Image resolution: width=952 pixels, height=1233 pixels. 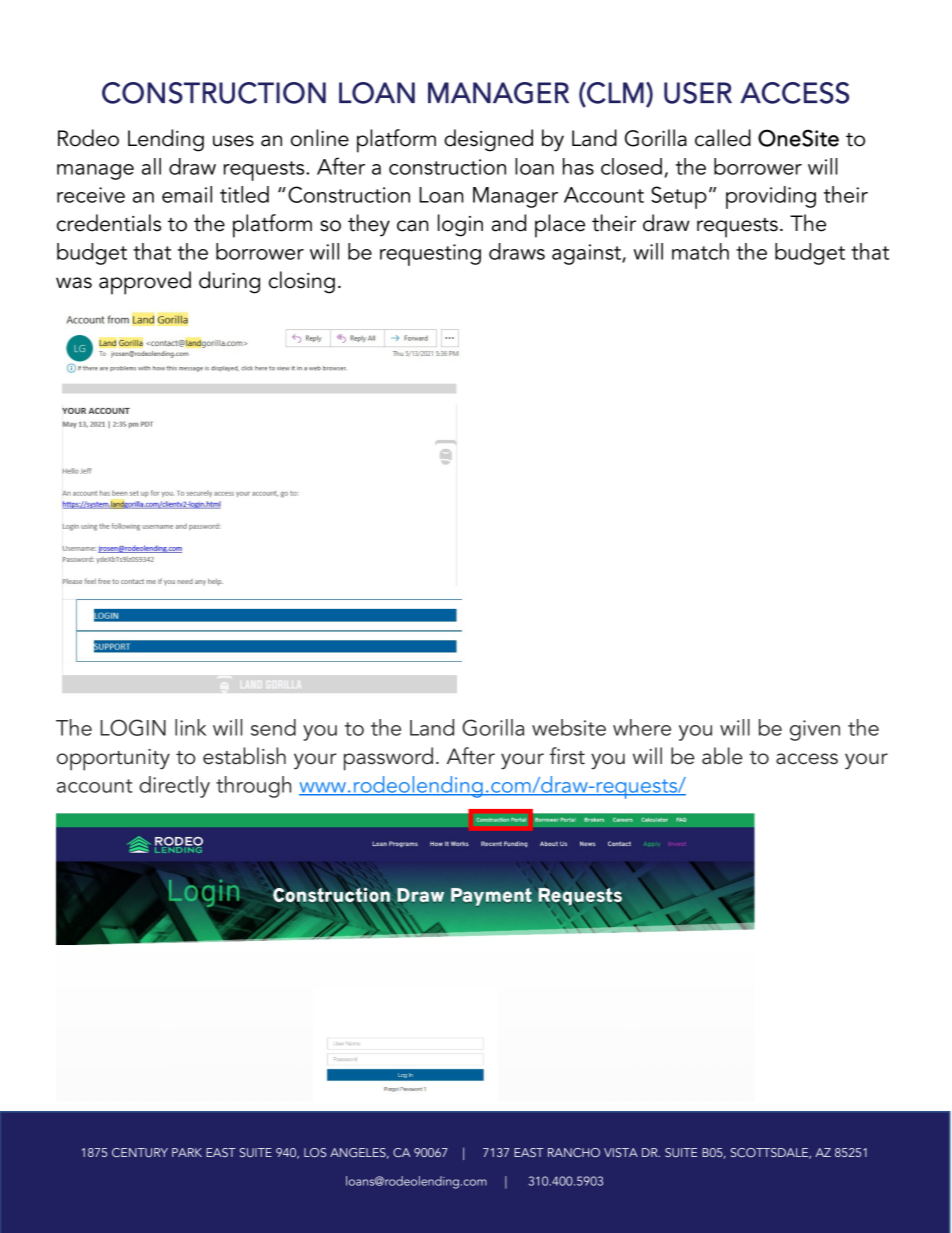 I want to click on VISTA, so click(x=621, y=1152).
